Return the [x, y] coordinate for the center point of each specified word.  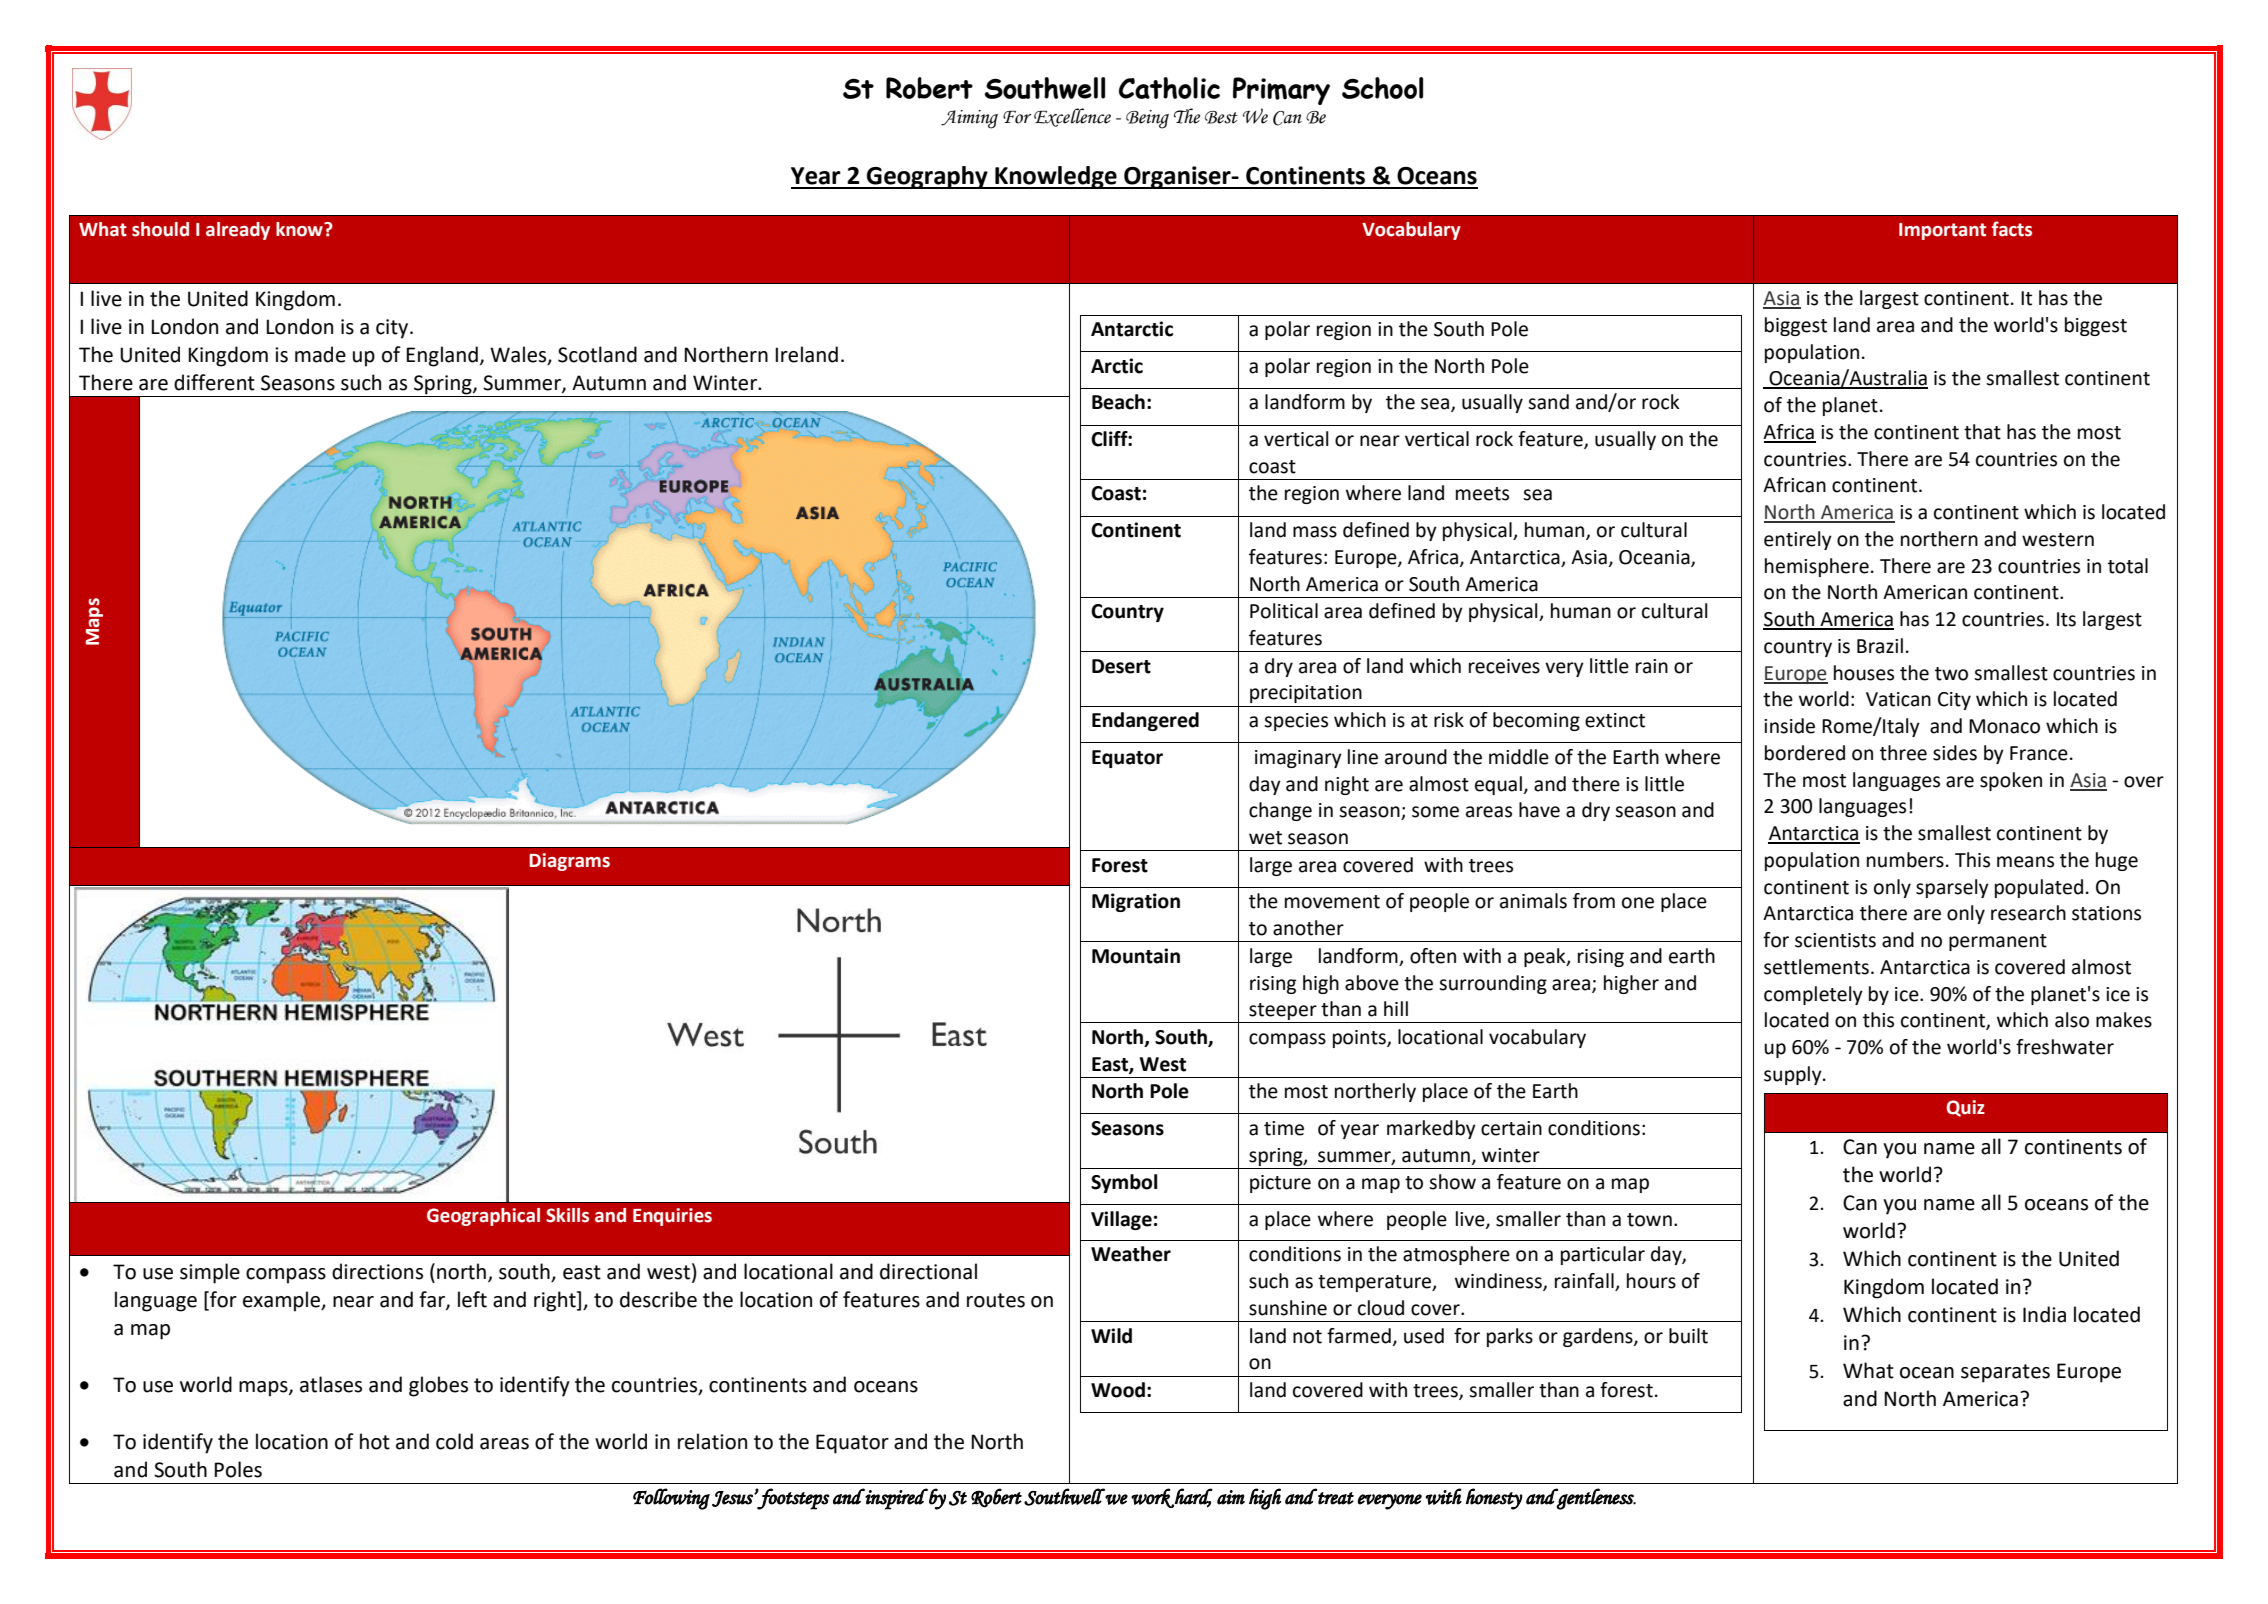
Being [1147, 119]
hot [375, 1441]
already [238, 231]
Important [1942, 231]
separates [2005, 1373]
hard [1193, 1497]
